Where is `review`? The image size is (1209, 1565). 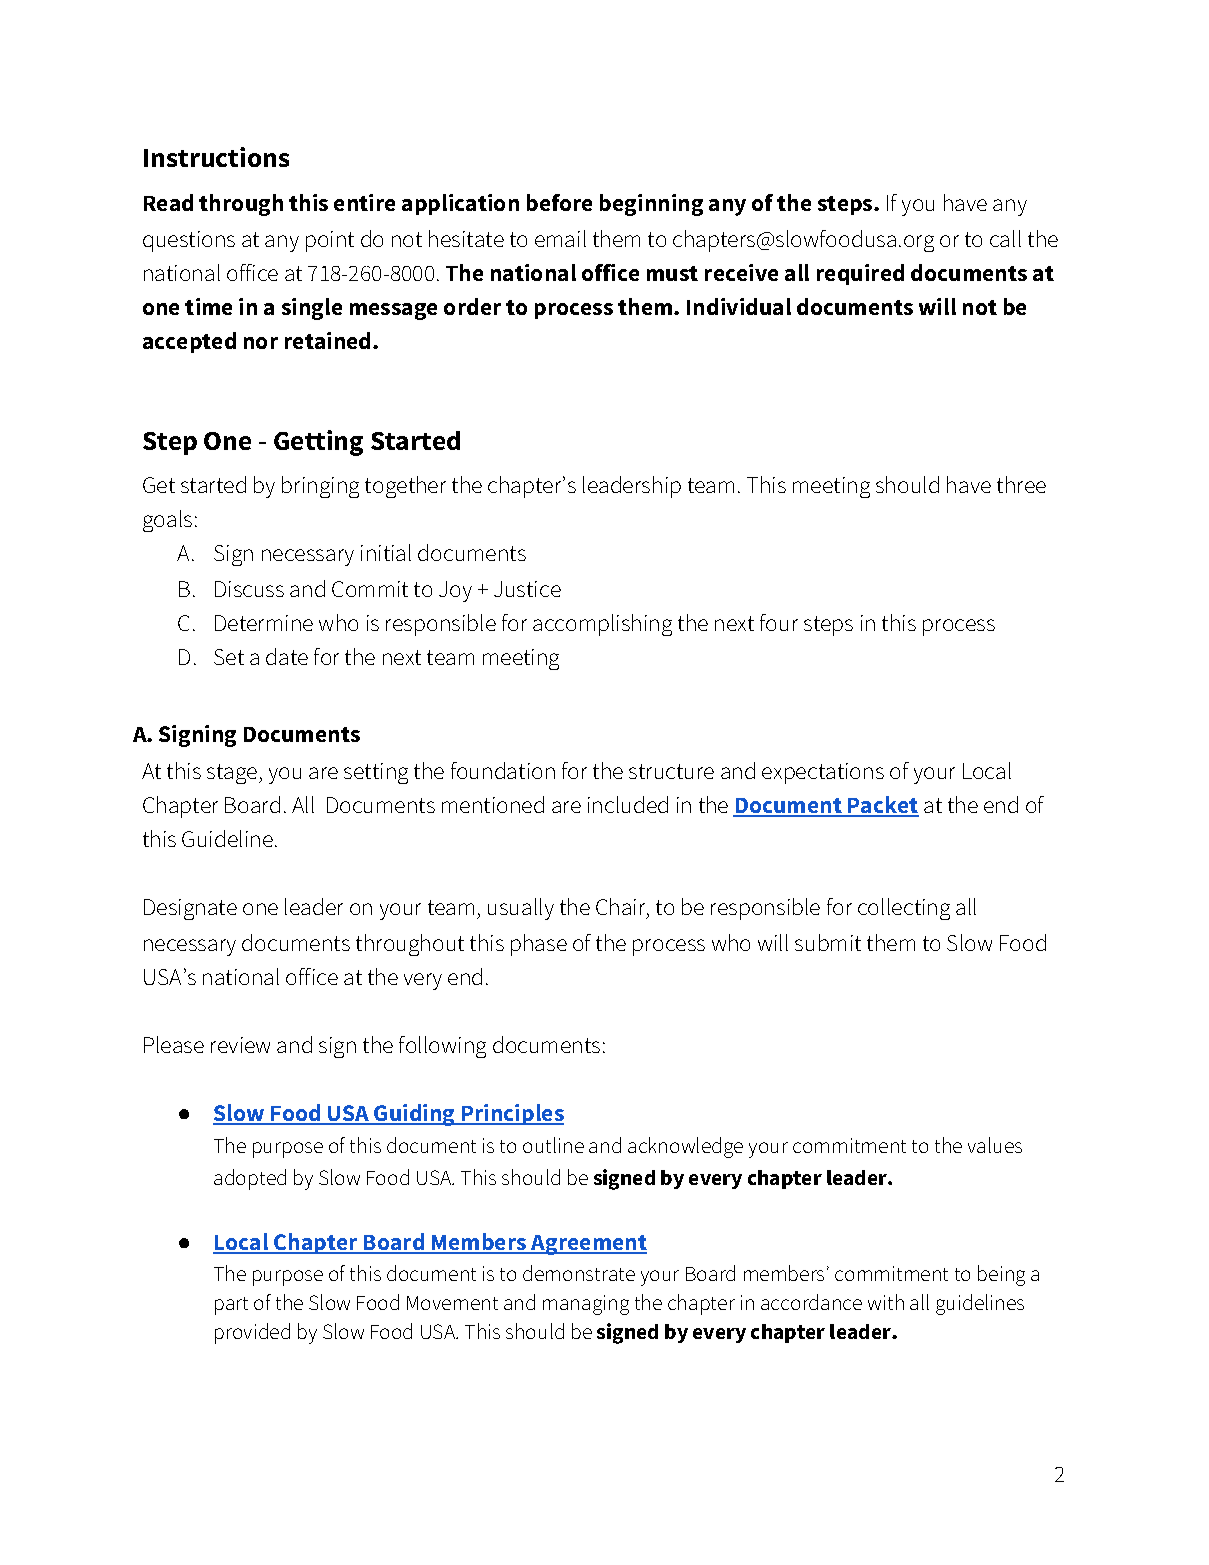
review is located at coordinates (240, 1045).
